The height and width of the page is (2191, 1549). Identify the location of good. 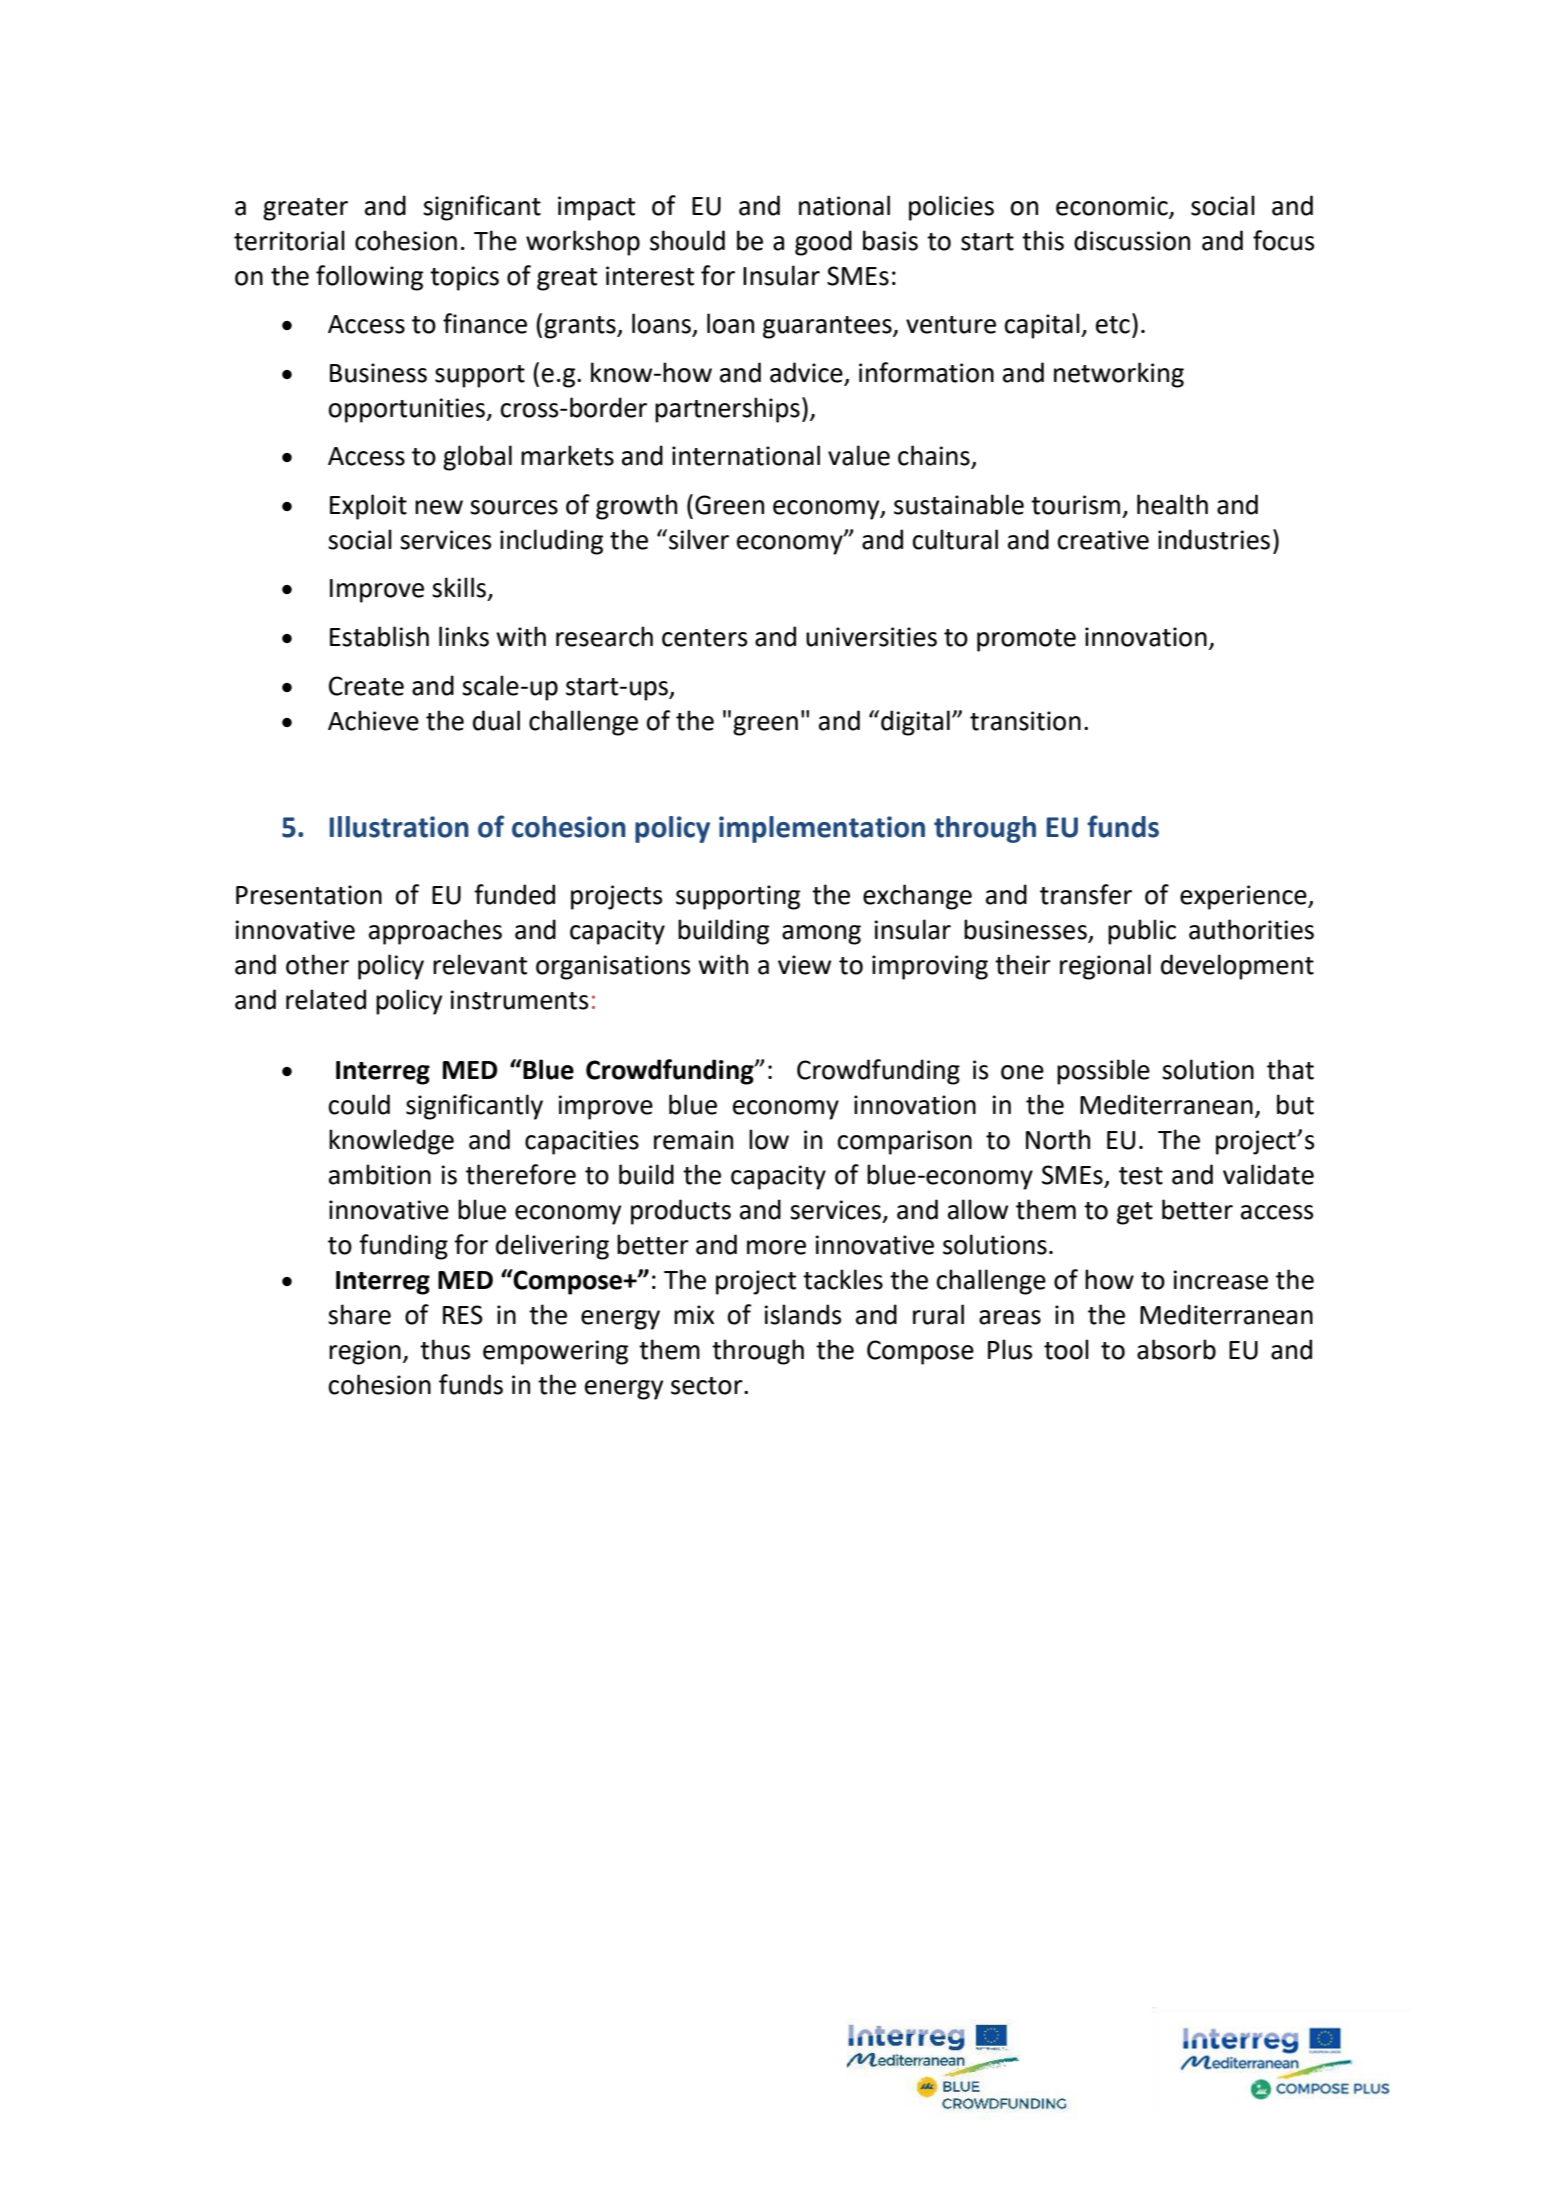
(823, 243).
